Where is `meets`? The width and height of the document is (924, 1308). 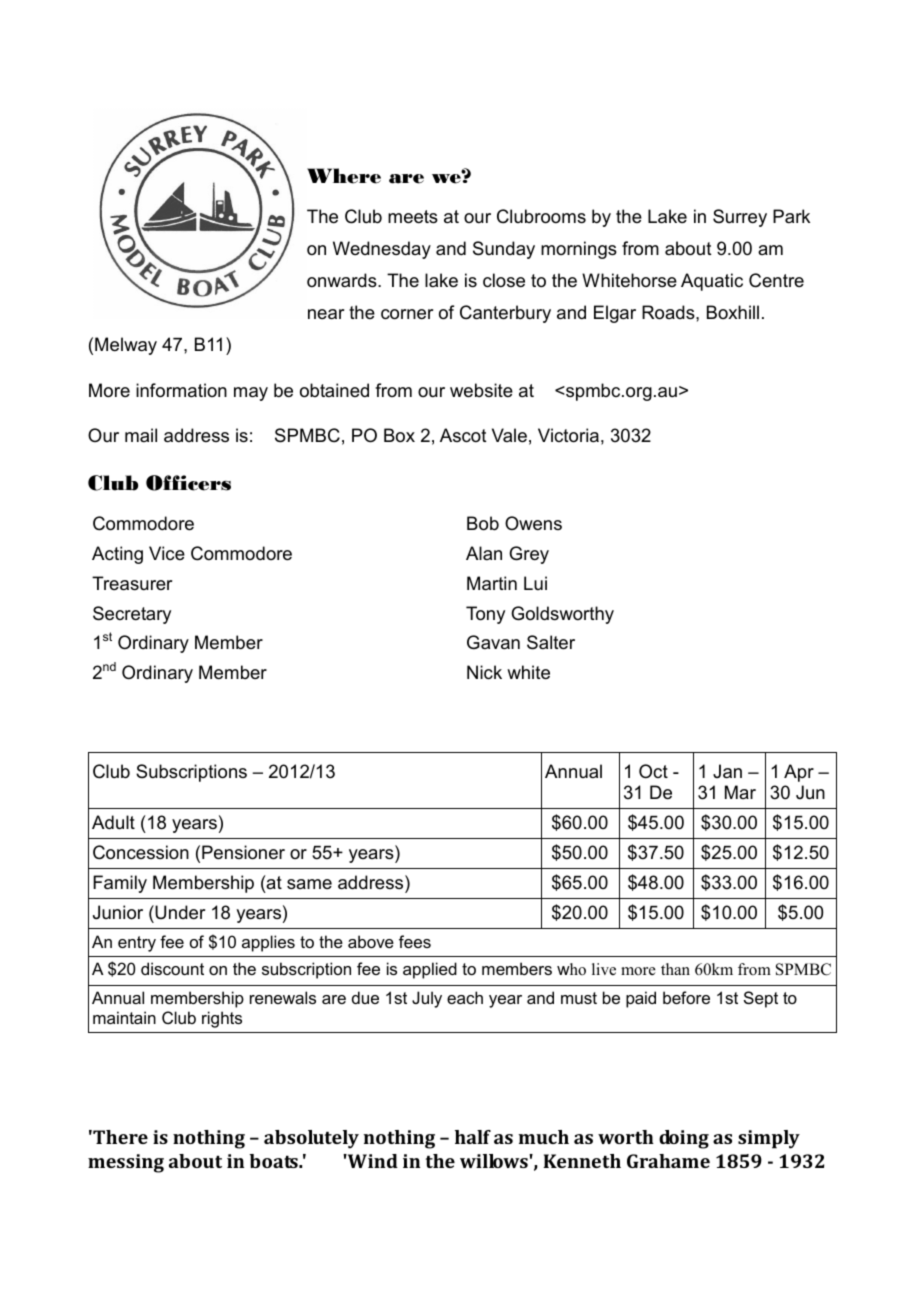 meets is located at coordinates (413, 217).
